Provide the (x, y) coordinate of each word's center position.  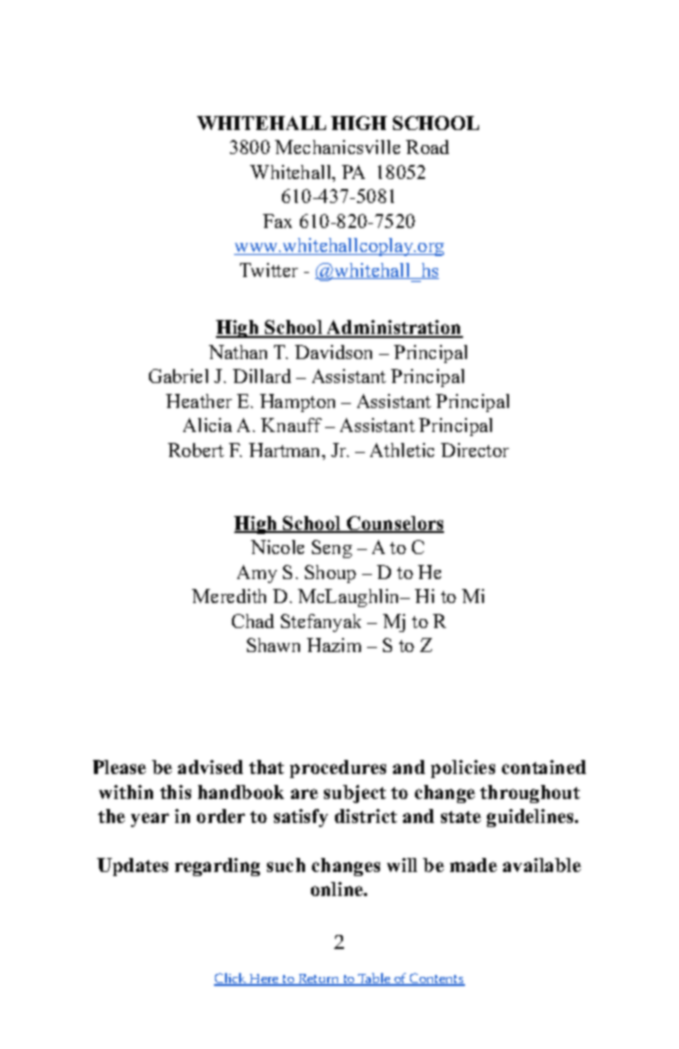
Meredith (229, 596)
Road (427, 147)
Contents (436, 979)
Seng (332, 549)
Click (231, 979)
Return (319, 980)
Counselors (394, 524)
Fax (277, 221)
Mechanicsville (337, 147)
